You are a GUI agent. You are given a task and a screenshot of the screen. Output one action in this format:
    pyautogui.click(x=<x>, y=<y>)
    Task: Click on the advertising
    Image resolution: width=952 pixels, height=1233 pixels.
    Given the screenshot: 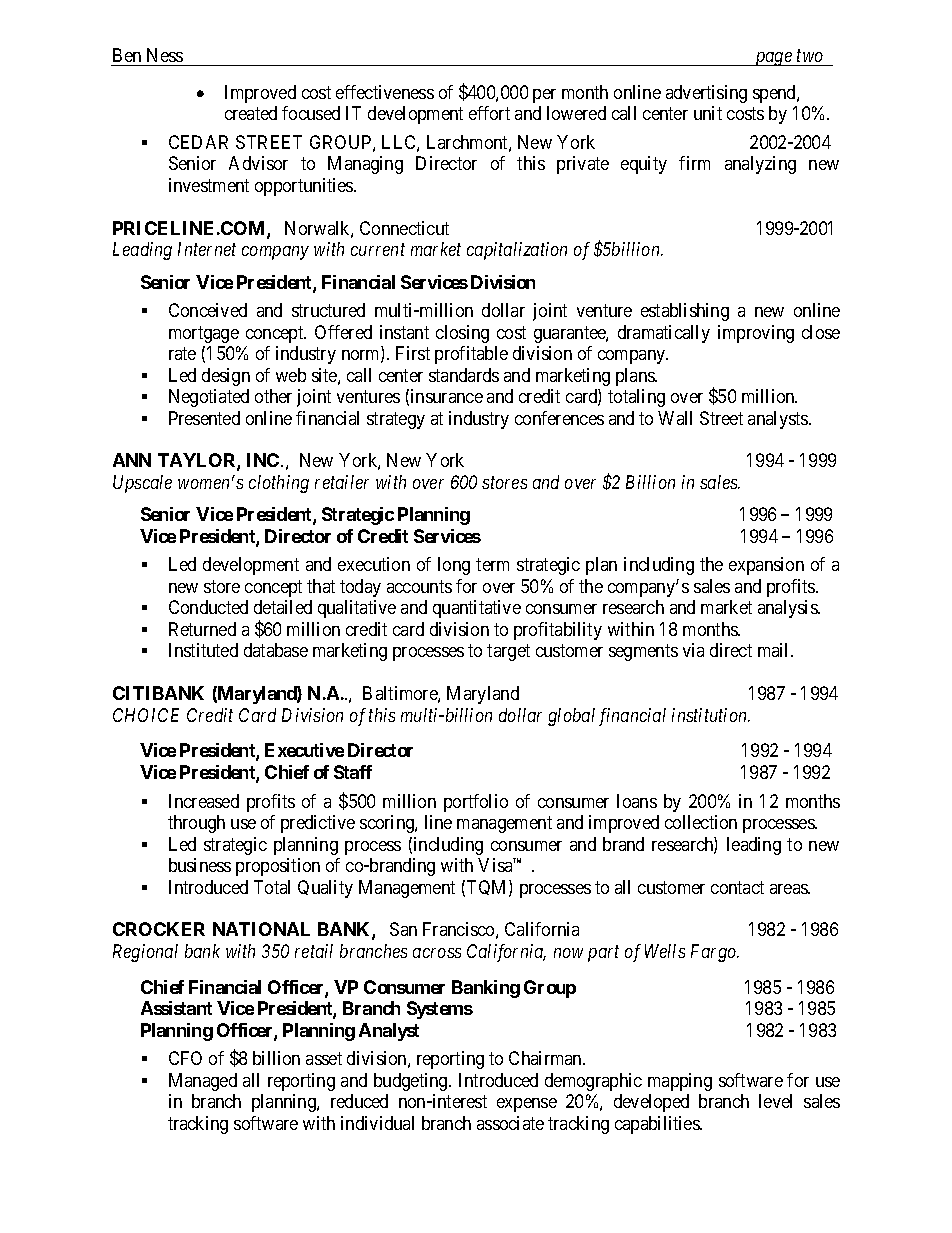 What is the action you would take?
    pyautogui.click(x=706, y=94)
